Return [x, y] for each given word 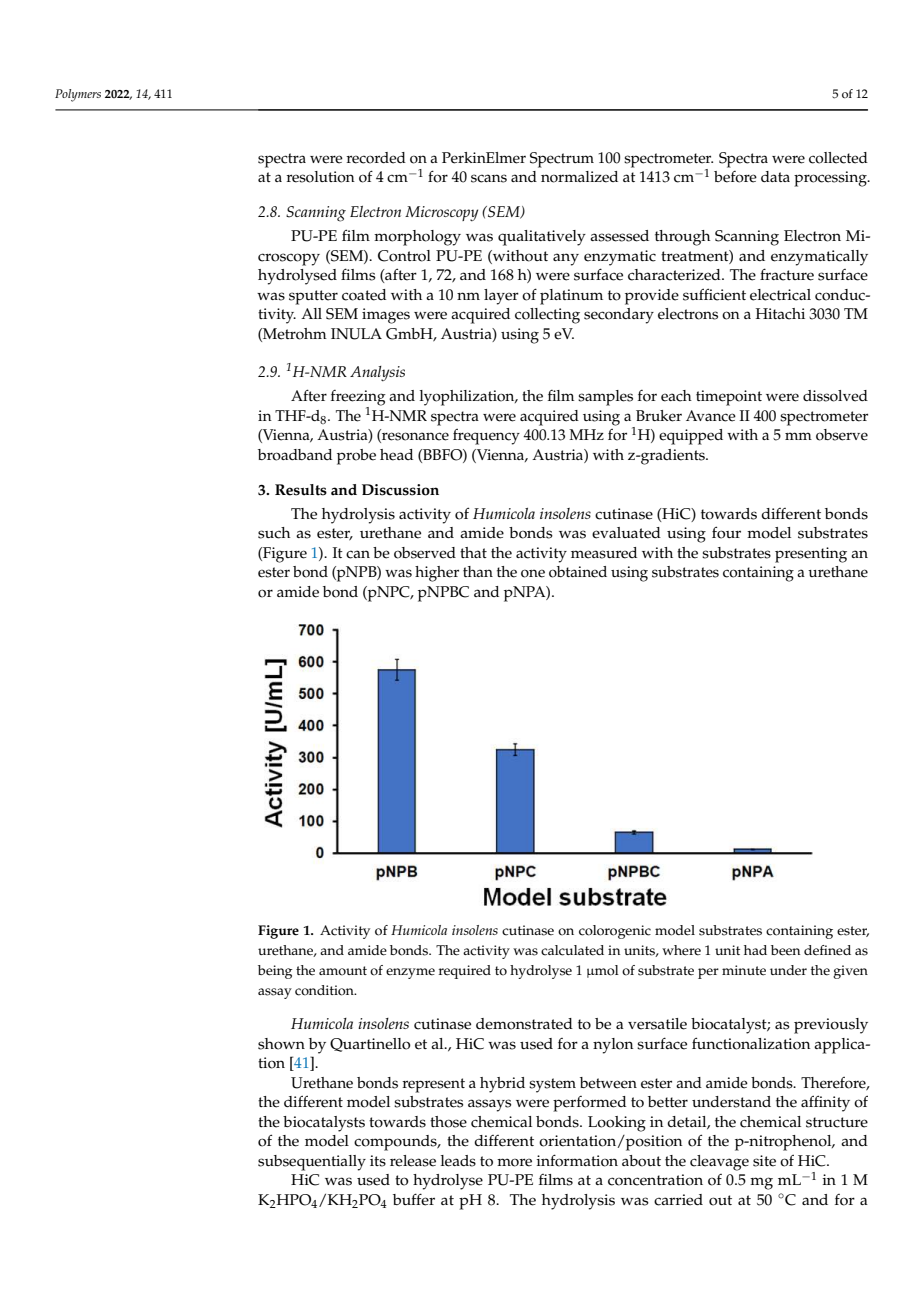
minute [744, 970]
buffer [414, 1199]
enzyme [410, 973]
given [850, 972]
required [465, 972]
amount [343, 971]
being [275, 972]
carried [678, 1200]
